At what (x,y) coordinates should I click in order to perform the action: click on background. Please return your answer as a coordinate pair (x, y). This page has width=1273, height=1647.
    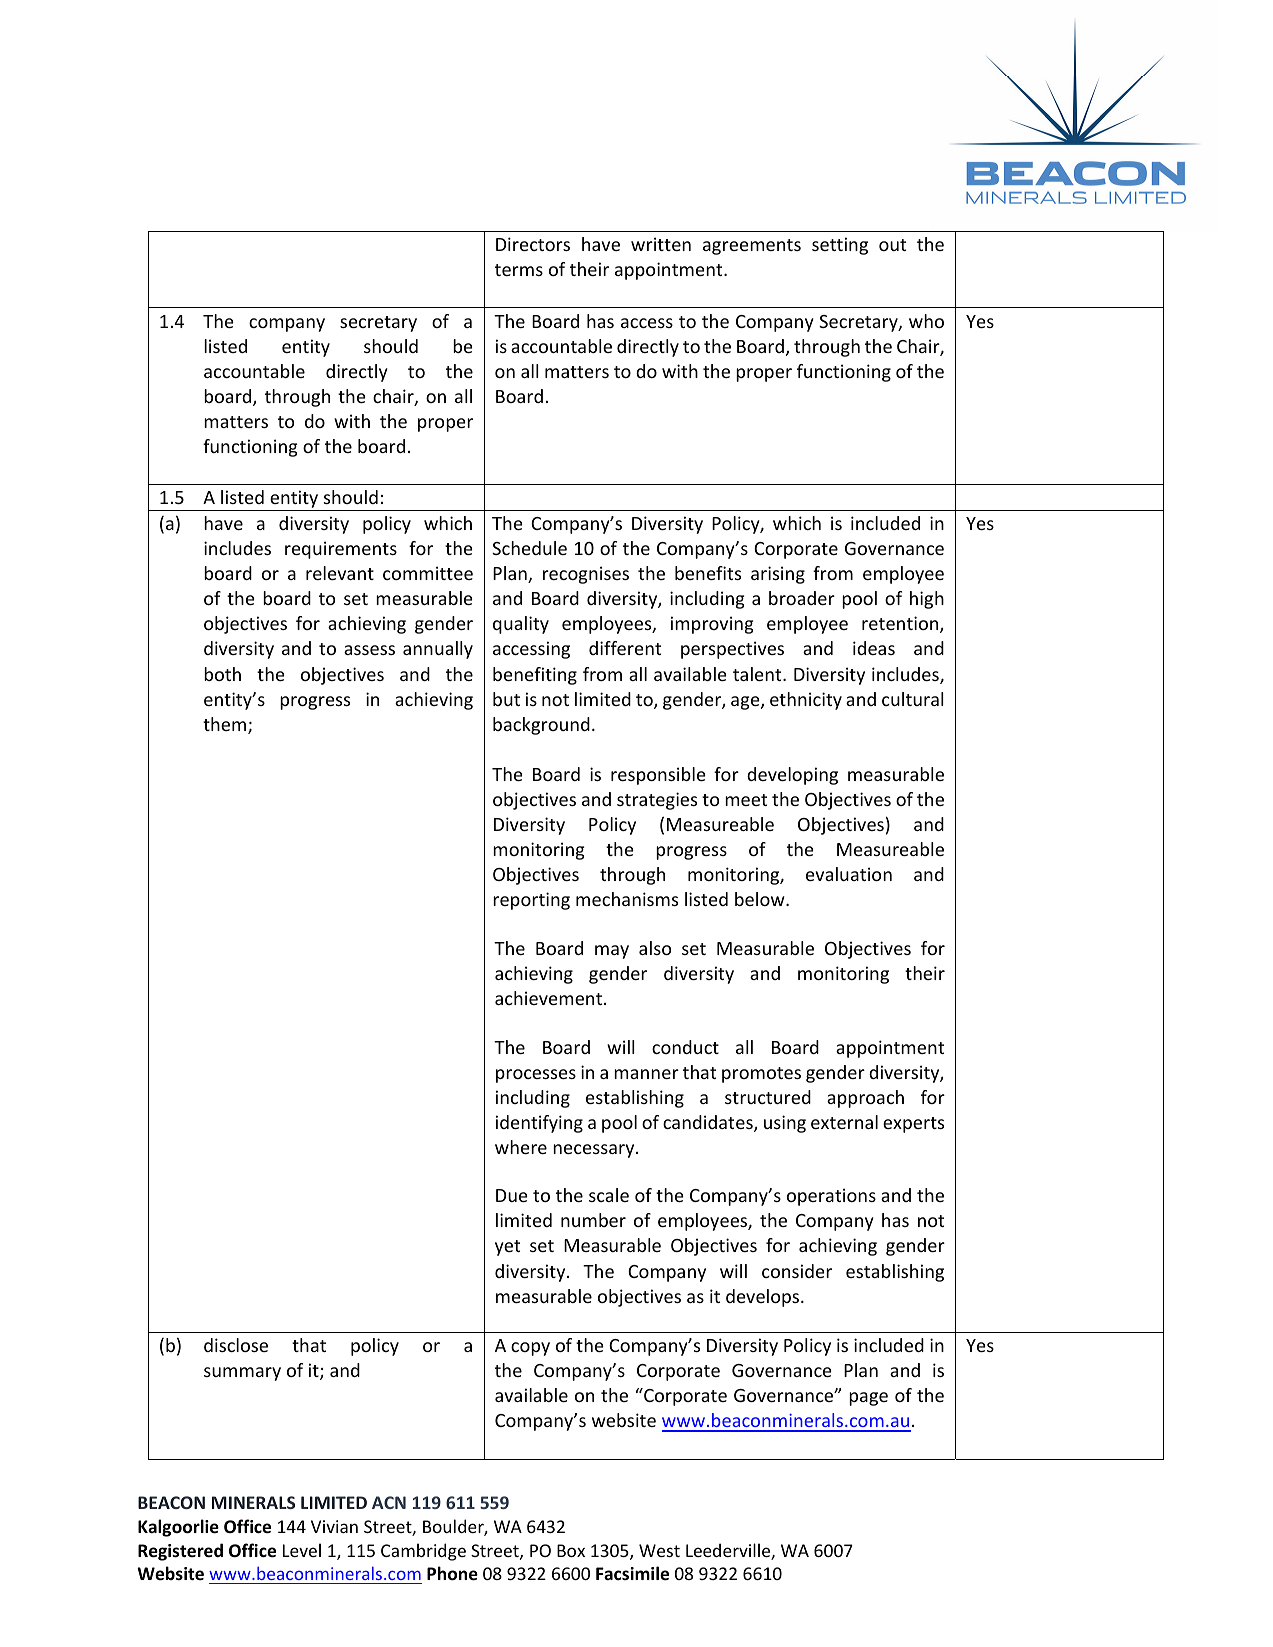
    Looking at the image, I should click on (541, 726).
